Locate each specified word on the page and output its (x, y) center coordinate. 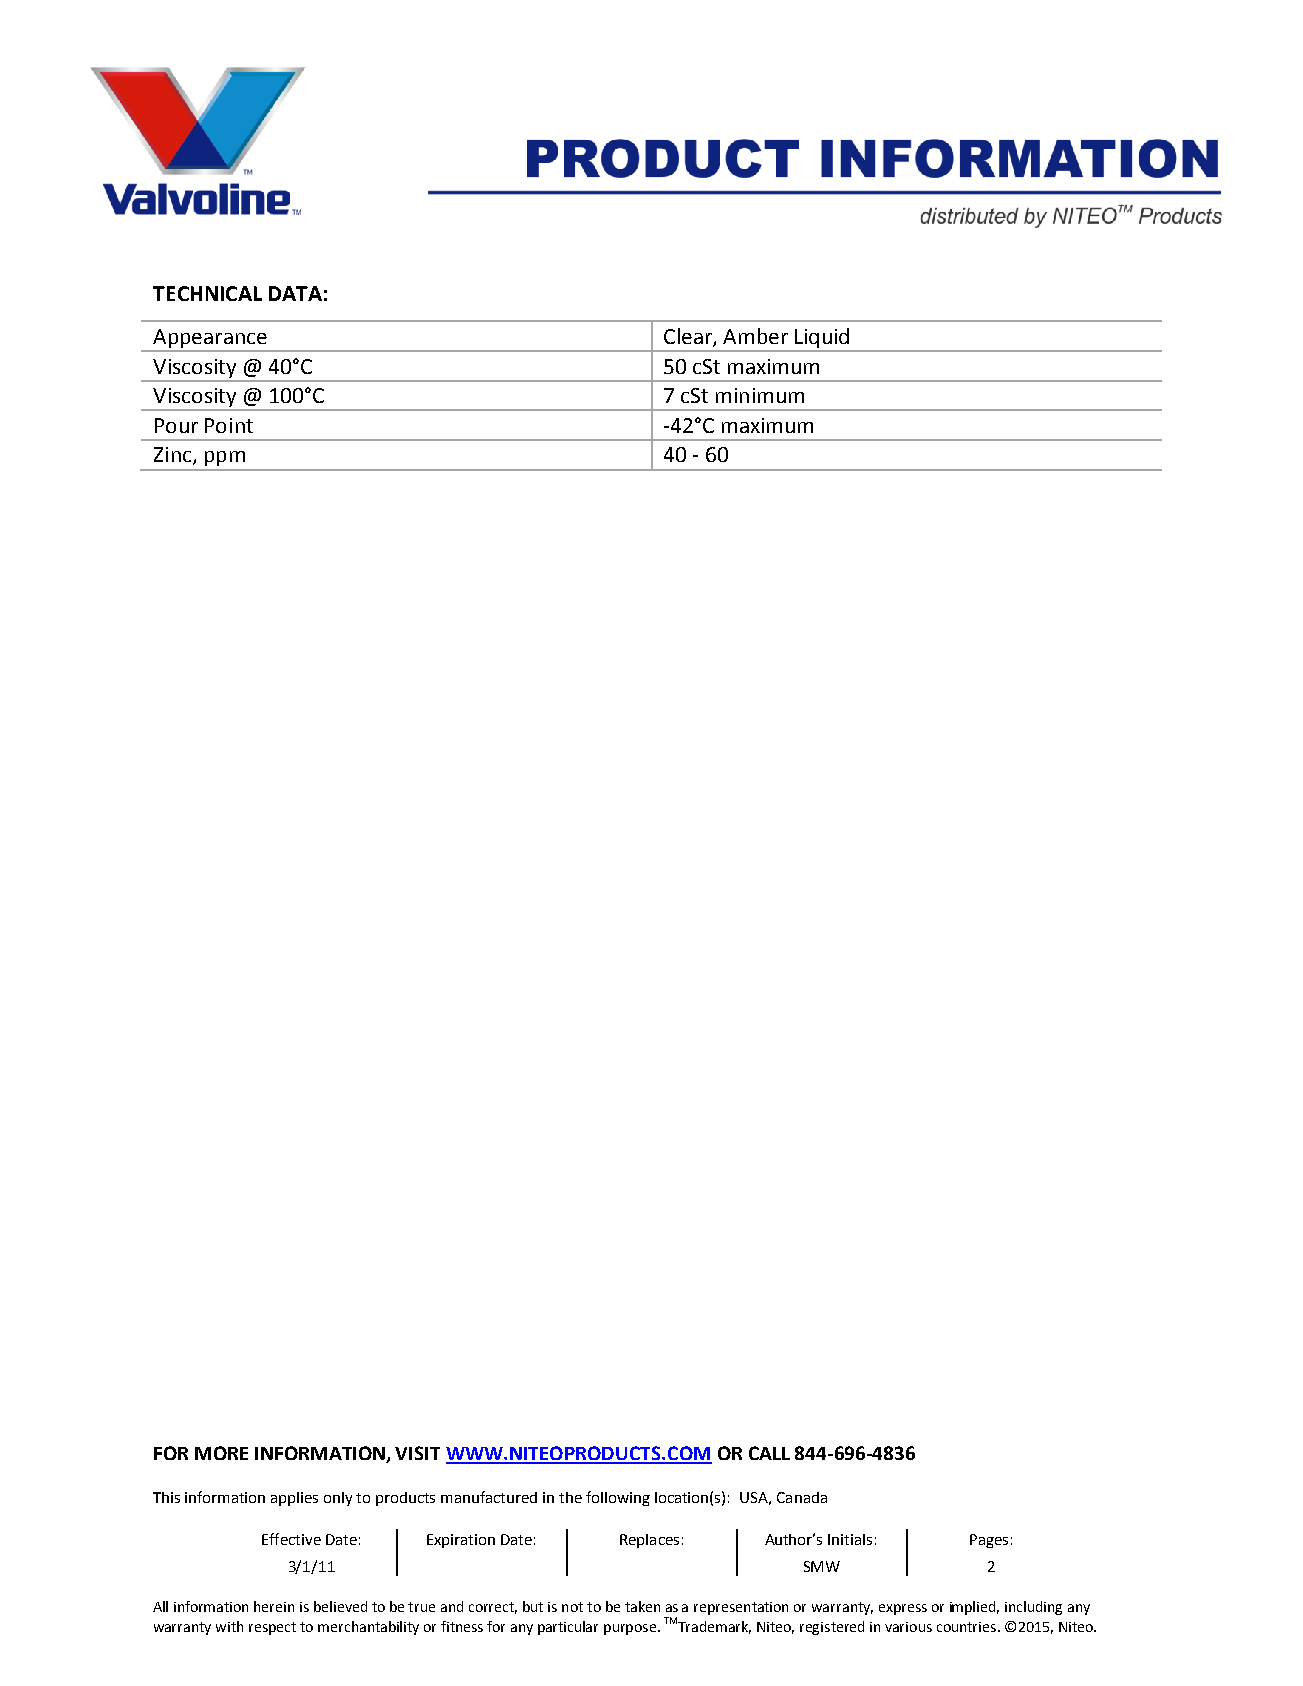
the (570, 1497)
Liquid (821, 339)
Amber (755, 336)
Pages (989, 1541)
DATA (295, 293)
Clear (689, 337)
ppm (225, 458)
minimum (760, 395)
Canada (802, 1497)
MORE (221, 1453)
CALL (769, 1453)
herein (274, 1606)
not (572, 1607)
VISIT (417, 1453)
